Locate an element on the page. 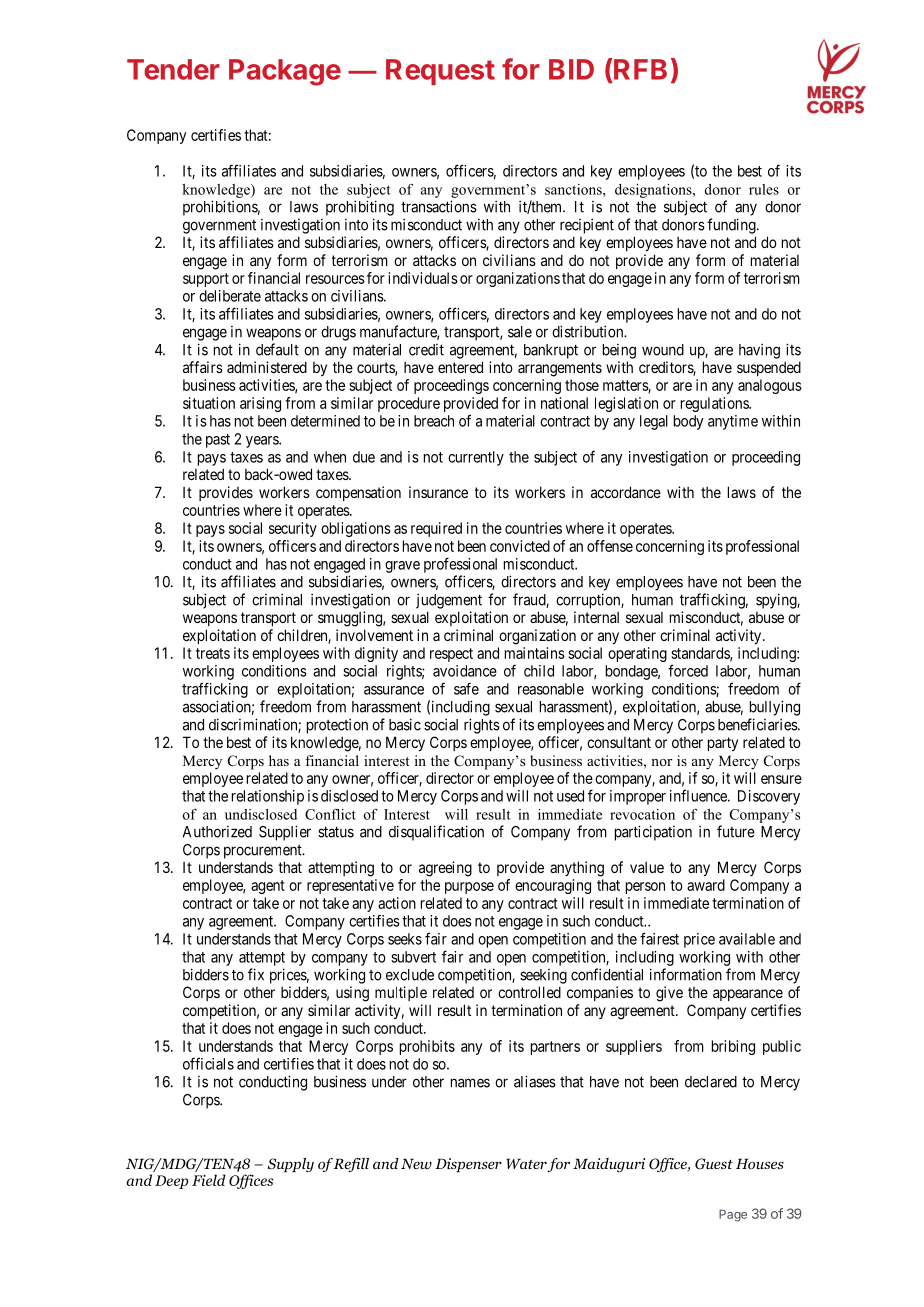 The image size is (924, 1307). safe is located at coordinates (466, 688).
